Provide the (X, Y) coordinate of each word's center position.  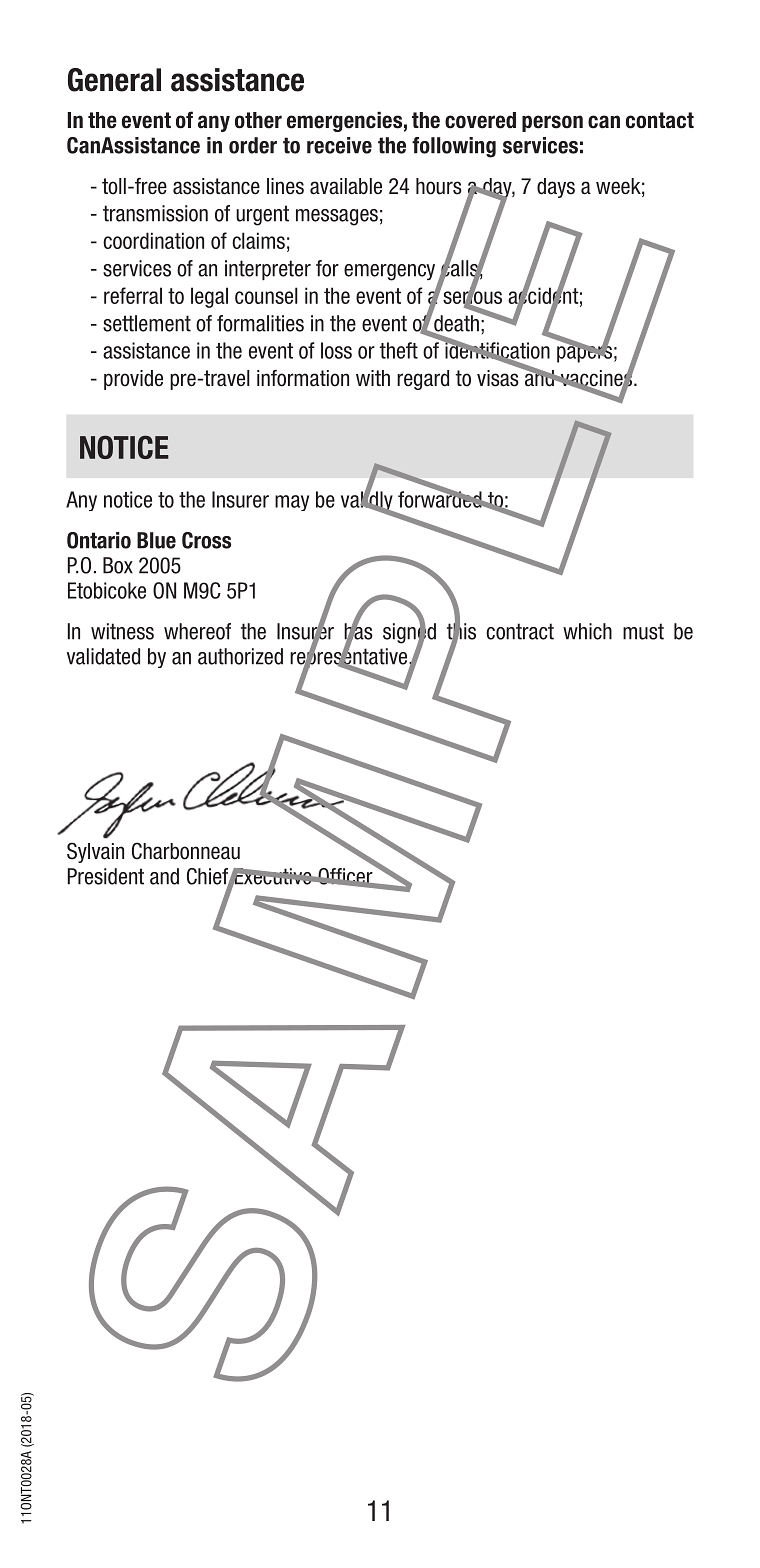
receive (339, 145)
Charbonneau (186, 851)
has (358, 631)
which (587, 631)
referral (133, 295)
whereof (197, 631)
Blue (156, 540)
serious (471, 295)
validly (368, 501)
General (114, 80)
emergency (389, 272)
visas (498, 378)
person (552, 123)
